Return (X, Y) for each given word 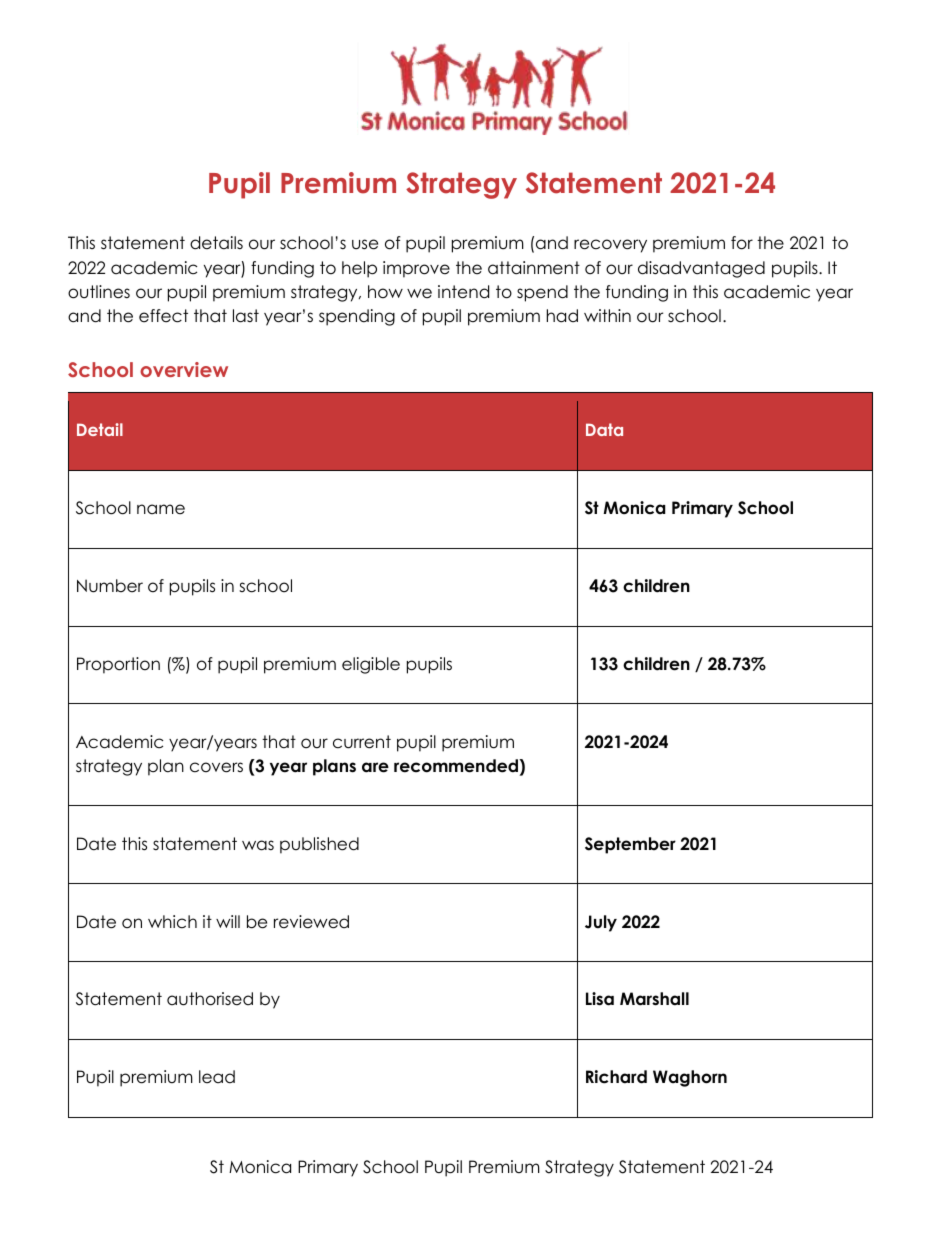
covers (216, 767)
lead (217, 1077)
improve (416, 269)
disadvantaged (701, 269)
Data (604, 429)
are (375, 767)
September (630, 845)
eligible (371, 665)
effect (163, 316)
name (161, 509)
